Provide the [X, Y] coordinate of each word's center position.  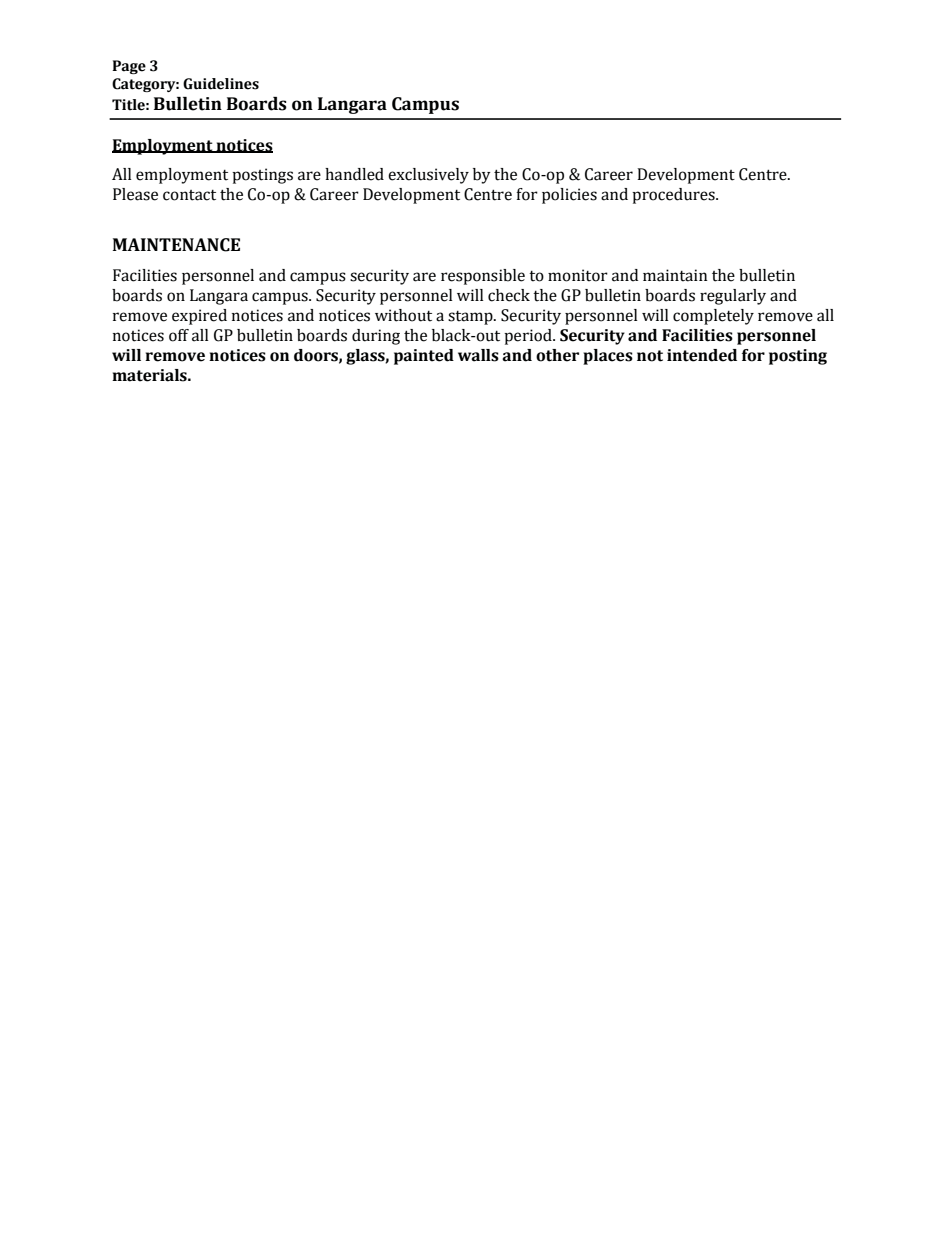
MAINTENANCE [176, 245]
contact [189, 195]
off [179, 335]
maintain [675, 275]
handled [354, 174]
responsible [483, 277]
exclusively [428, 176]
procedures [674, 196]
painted [424, 357]
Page [129, 67]
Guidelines [221, 84]
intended [702, 355]
